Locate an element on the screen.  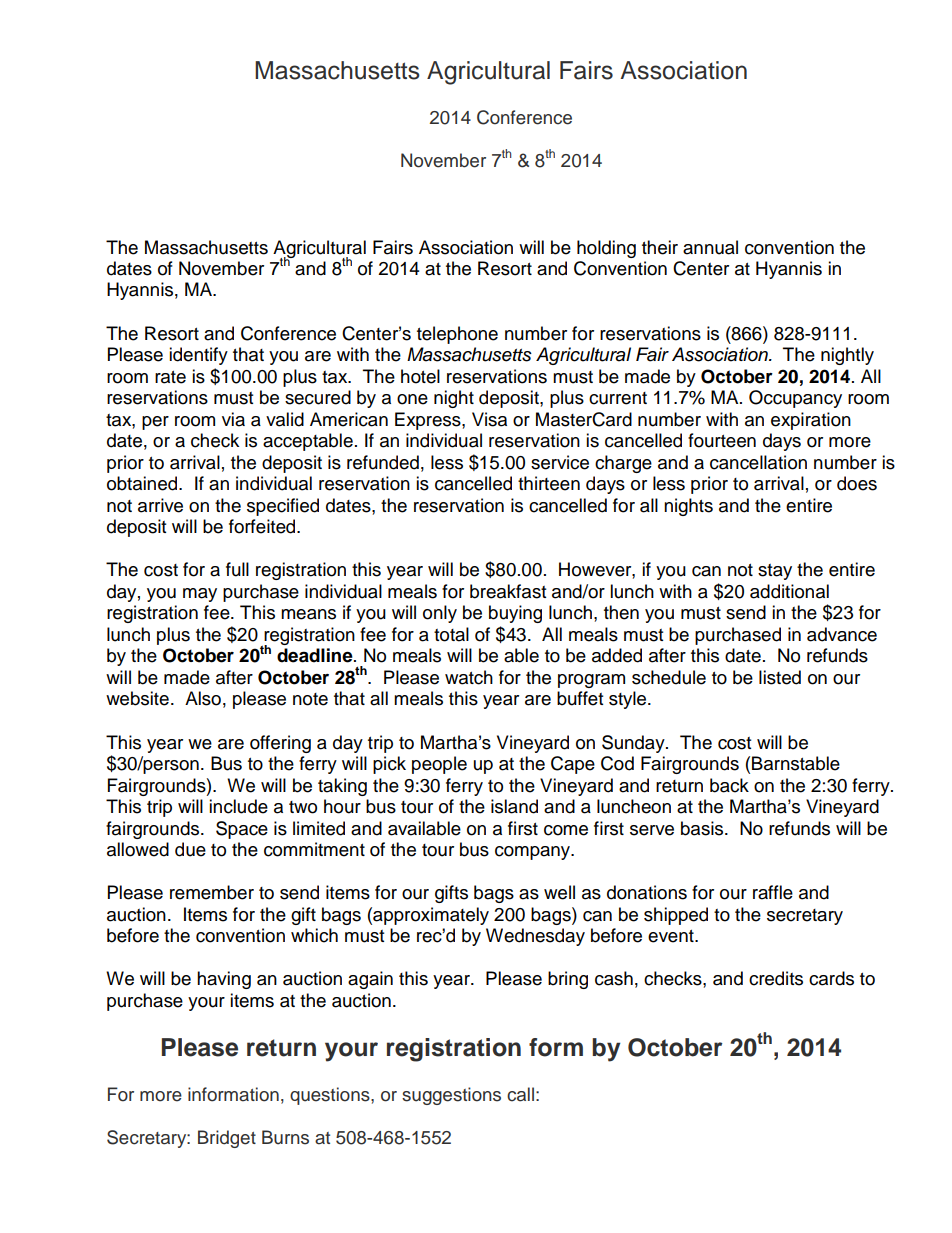
listed is located at coordinates (780, 677).
